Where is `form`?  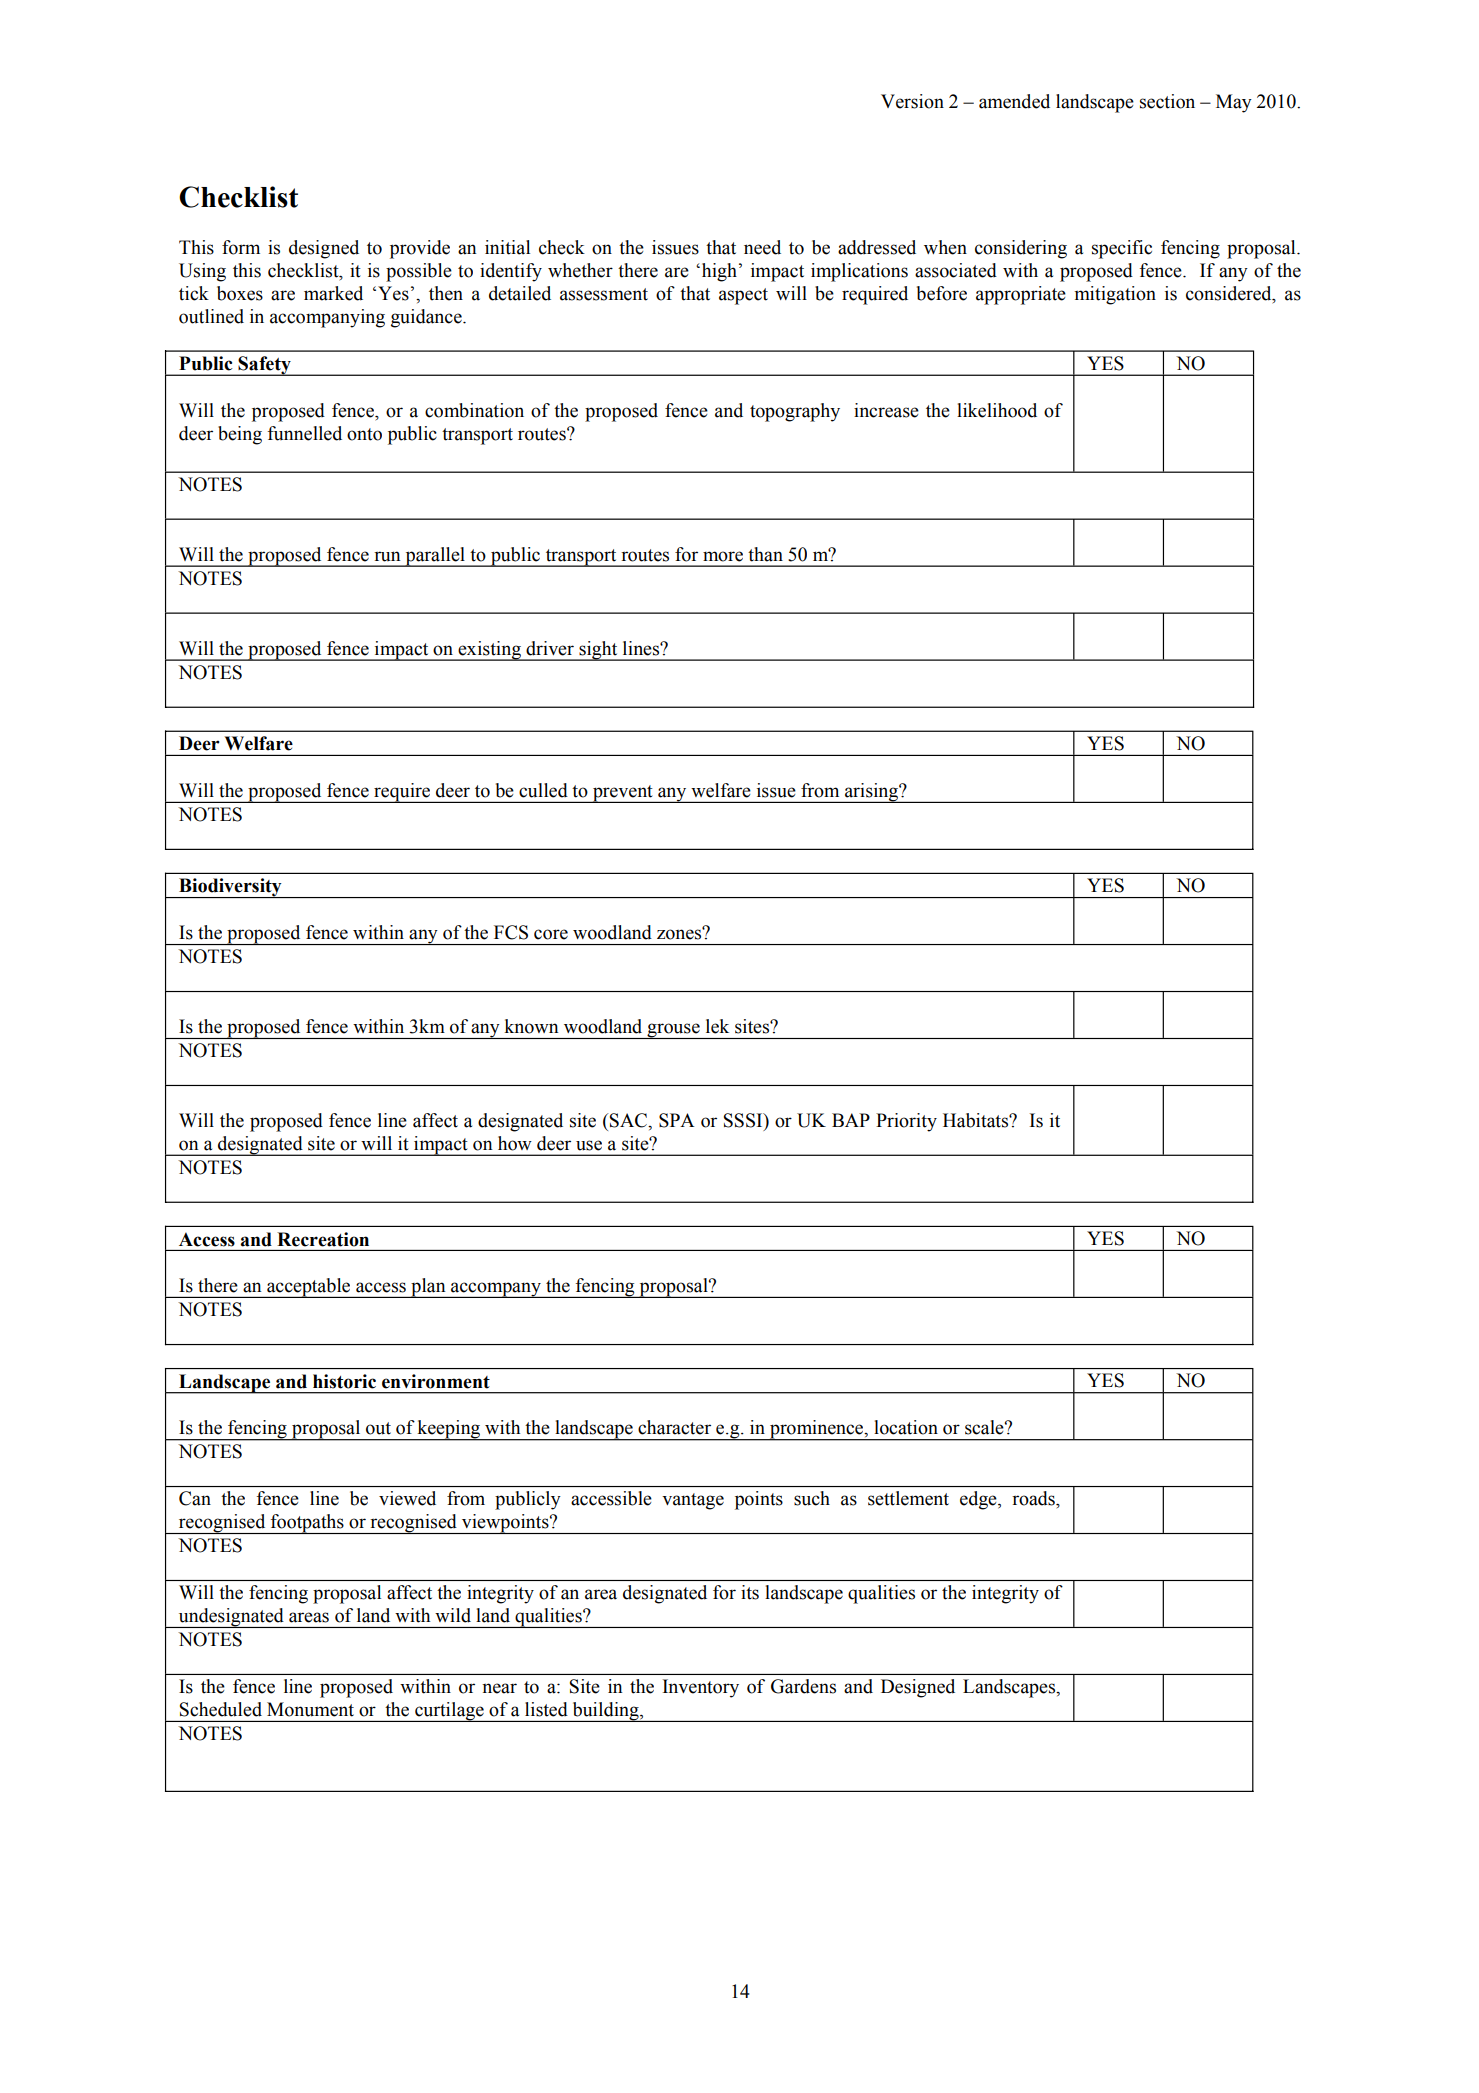
form is located at coordinates (241, 247).
